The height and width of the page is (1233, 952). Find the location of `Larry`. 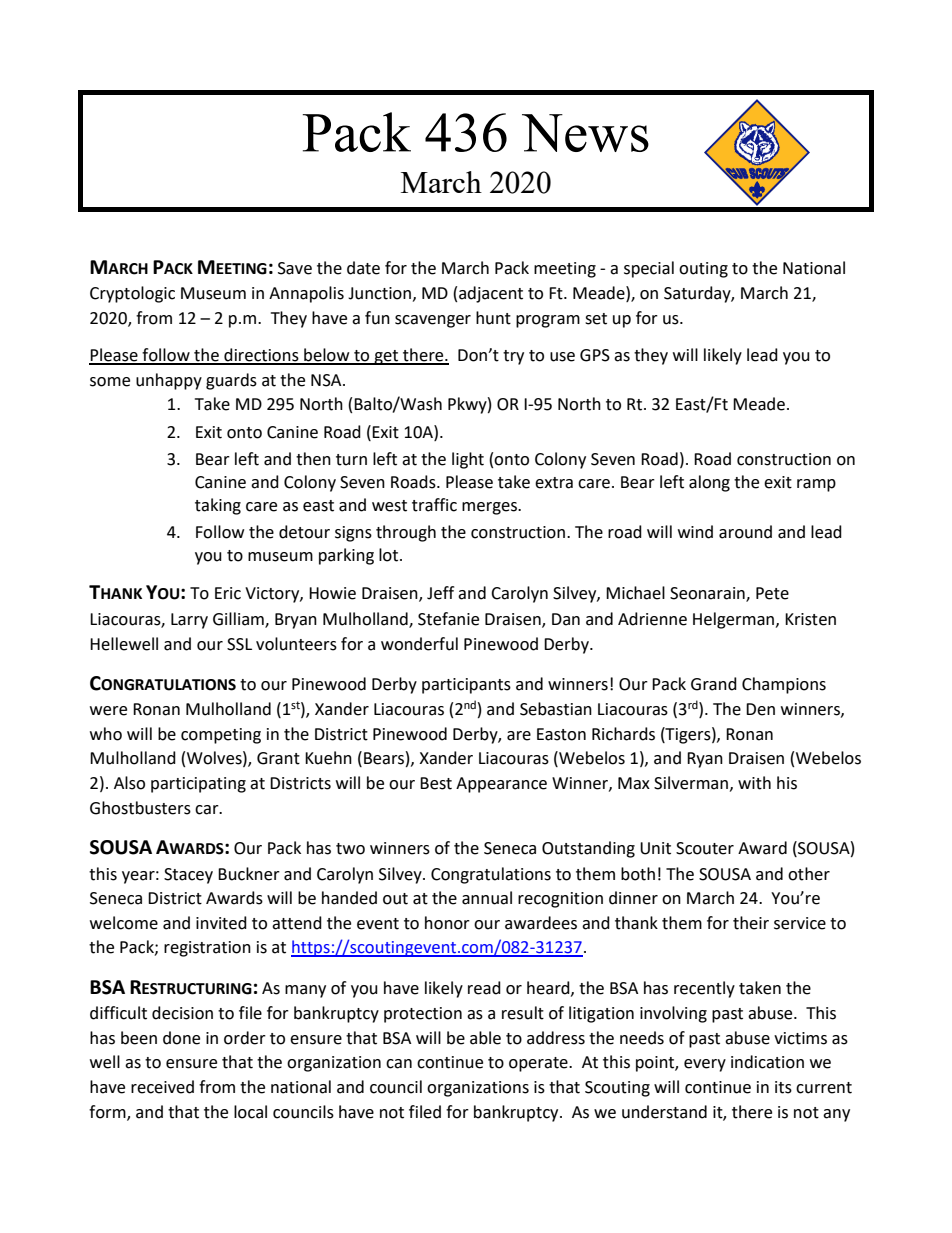

Larry is located at coordinates (189, 621).
